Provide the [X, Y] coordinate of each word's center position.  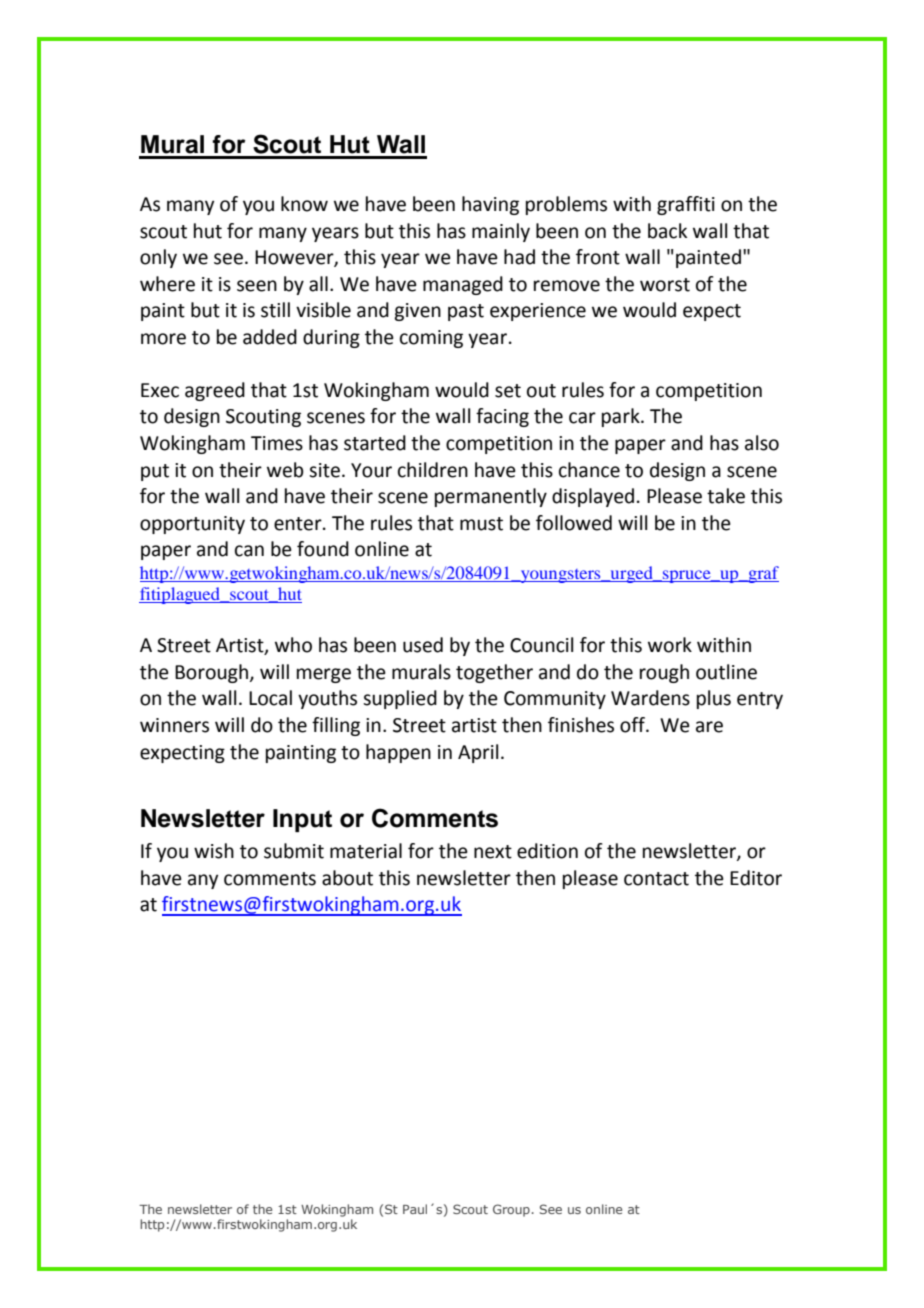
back [667, 231]
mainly [501, 232]
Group [511, 1210]
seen [257, 286]
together [494, 673]
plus [714, 699]
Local [270, 698]
